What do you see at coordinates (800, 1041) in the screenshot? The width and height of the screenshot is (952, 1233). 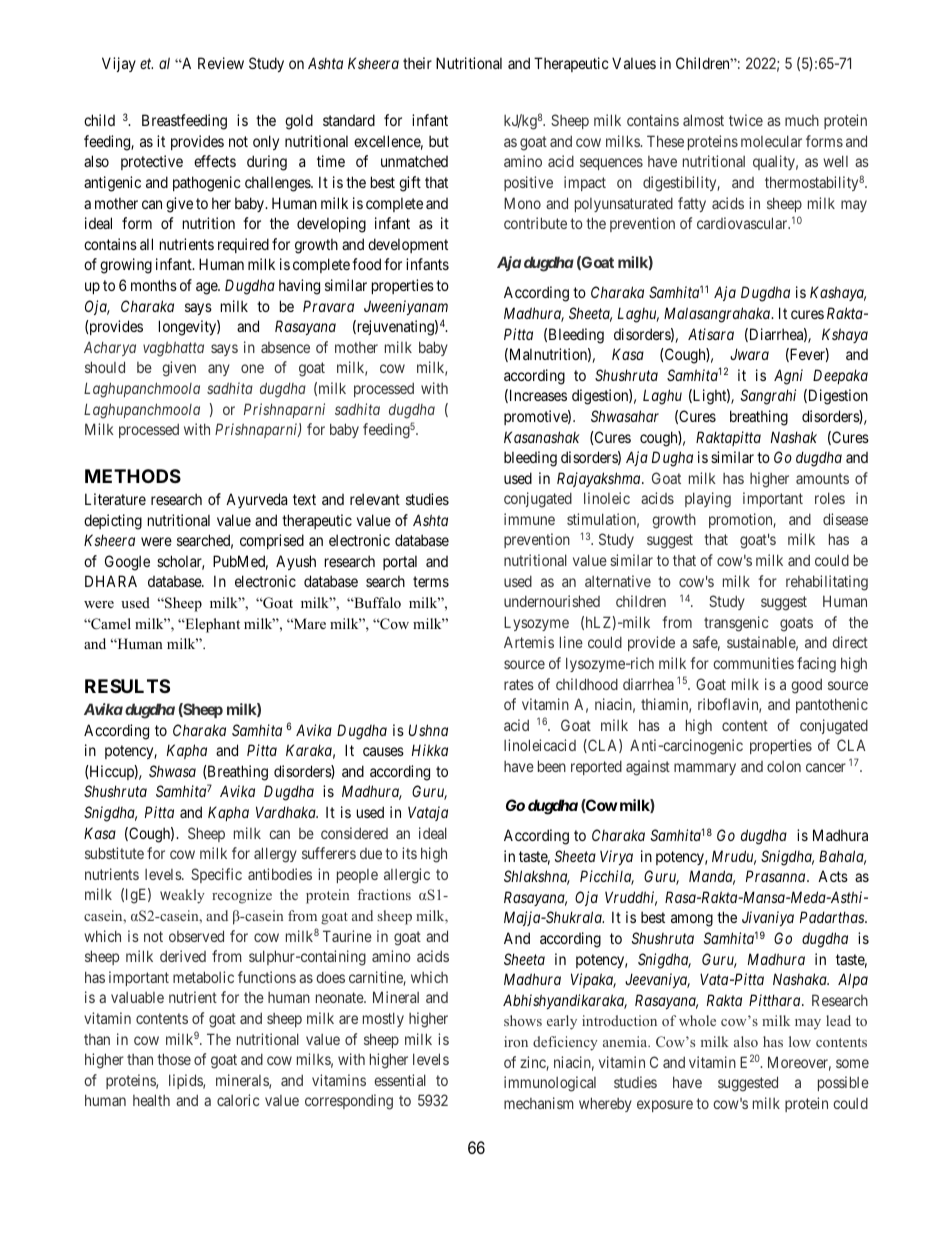 I see `low` at bounding box center [800, 1041].
